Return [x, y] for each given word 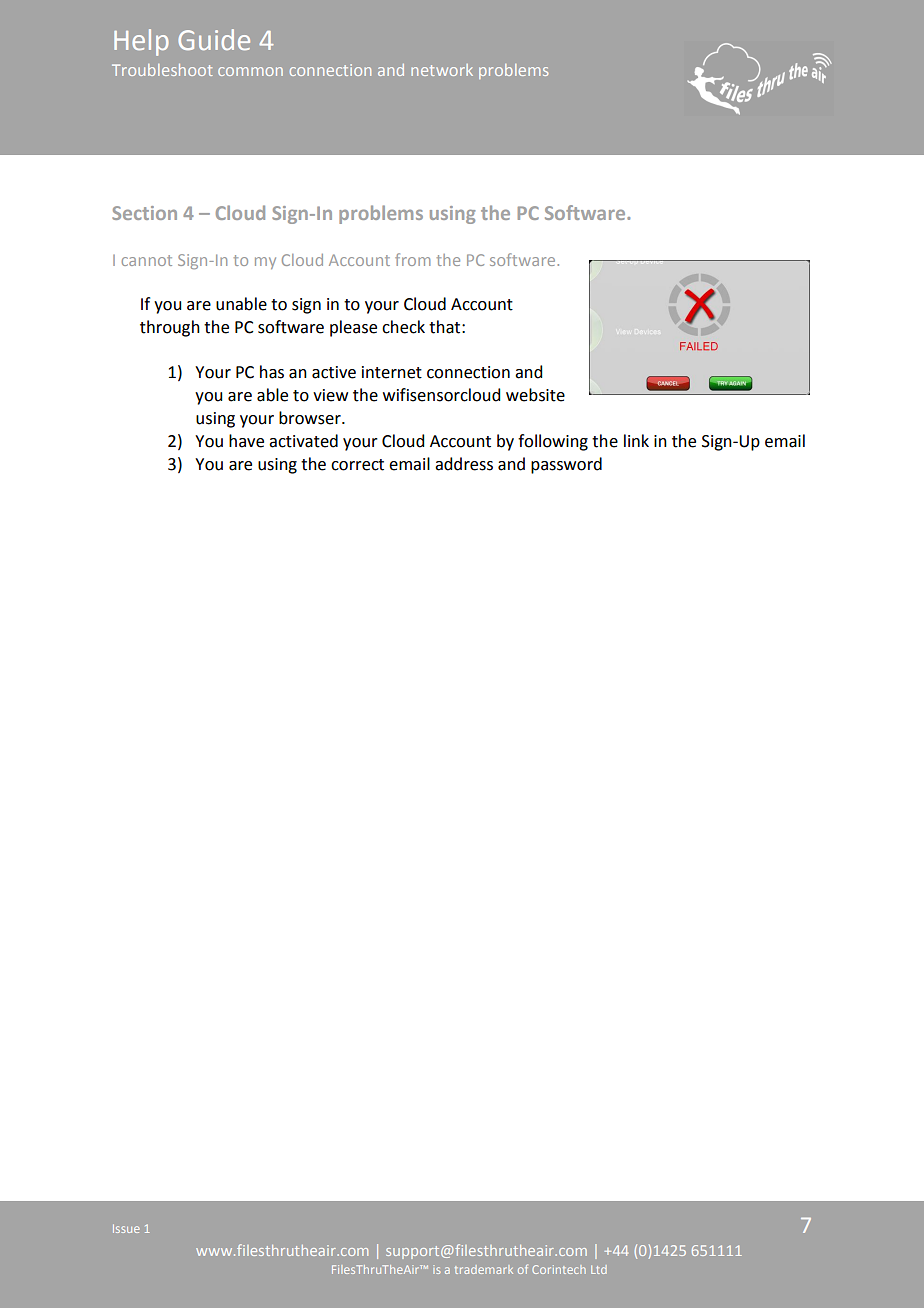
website [535, 395]
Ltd [599, 1269]
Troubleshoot [162, 70]
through [170, 328]
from [413, 259]
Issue [126, 1228]
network [442, 70]
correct [357, 465]
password [566, 465]
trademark [484, 1269]
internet [392, 372]
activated [303, 441]
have [246, 441]
